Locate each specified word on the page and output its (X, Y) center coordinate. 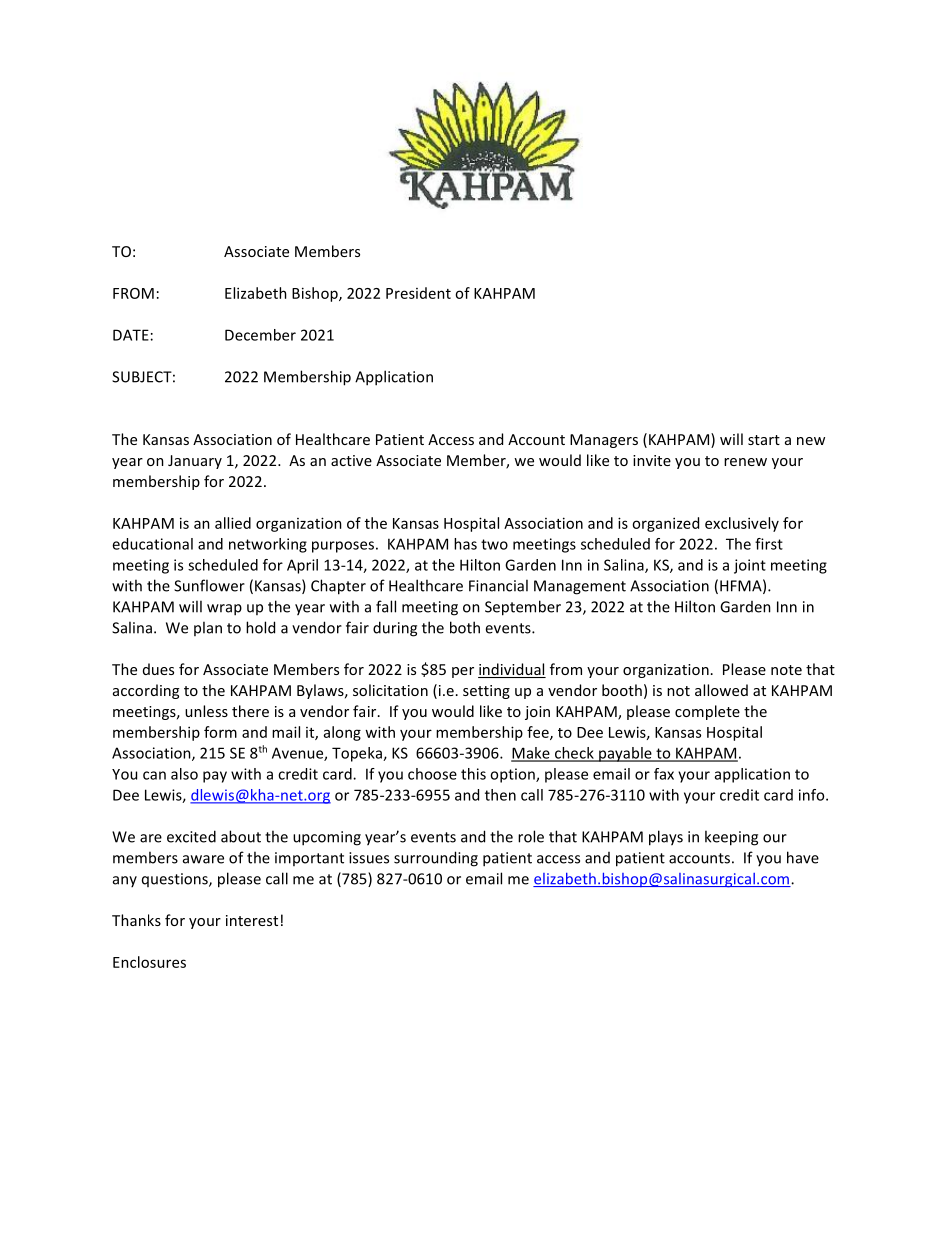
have (803, 857)
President (418, 293)
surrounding (436, 859)
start (764, 440)
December (260, 335)
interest (252, 920)
